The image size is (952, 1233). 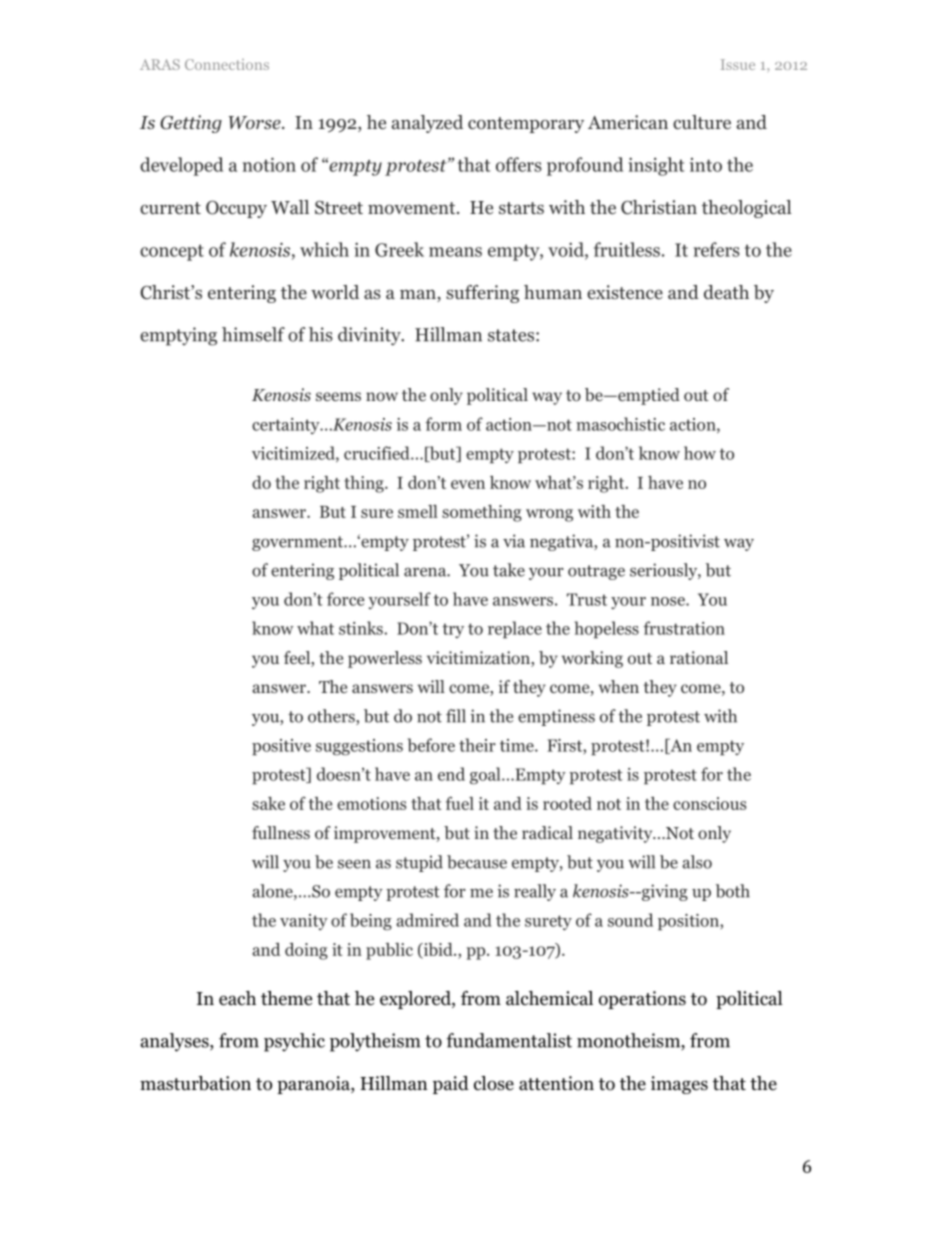 What do you see at coordinates (669, 601) in the image?
I see `nose` at bounding box center [669, 601].
